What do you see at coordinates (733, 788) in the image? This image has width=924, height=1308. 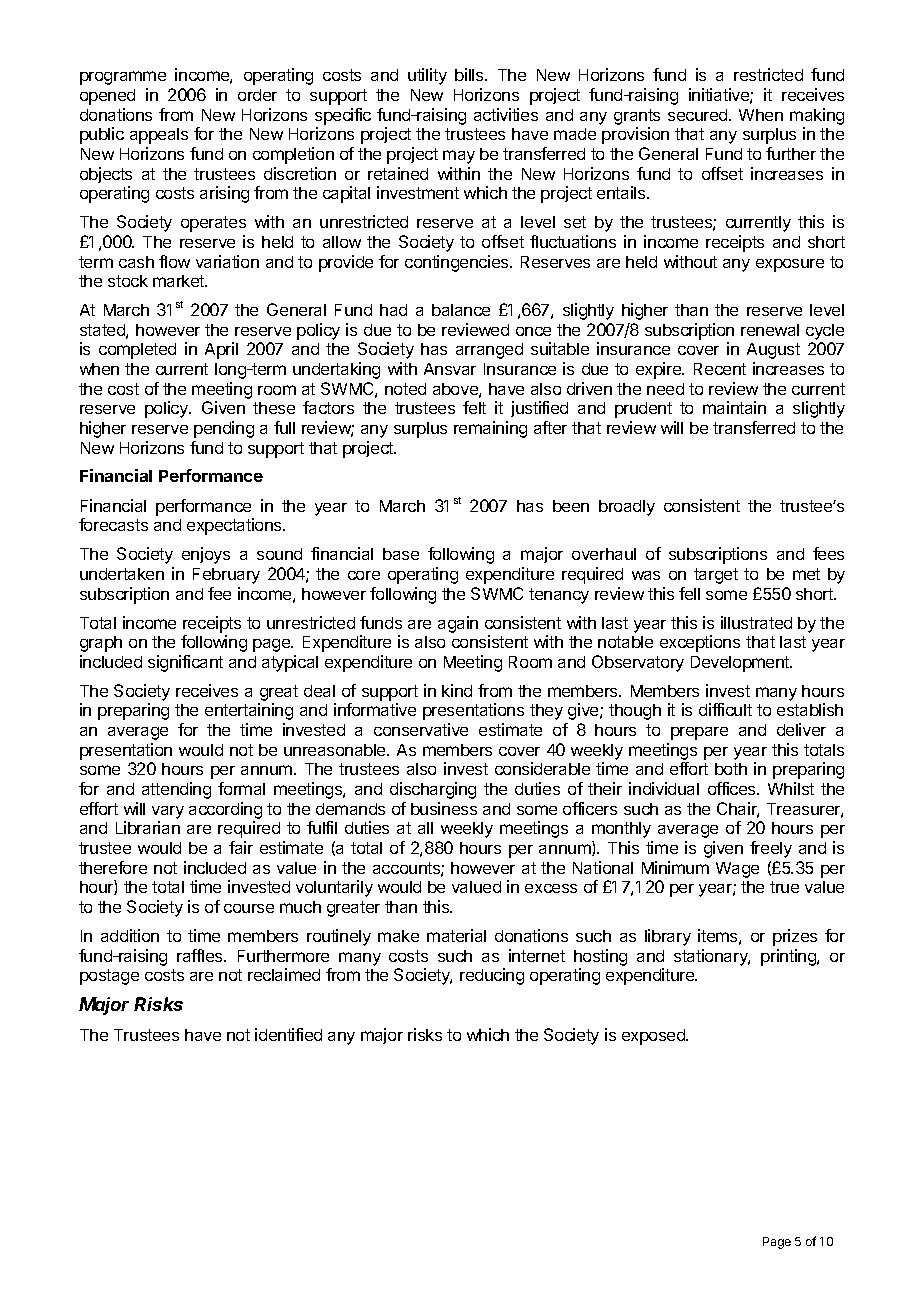 I see `offices` at bounding box center [733, 788].
